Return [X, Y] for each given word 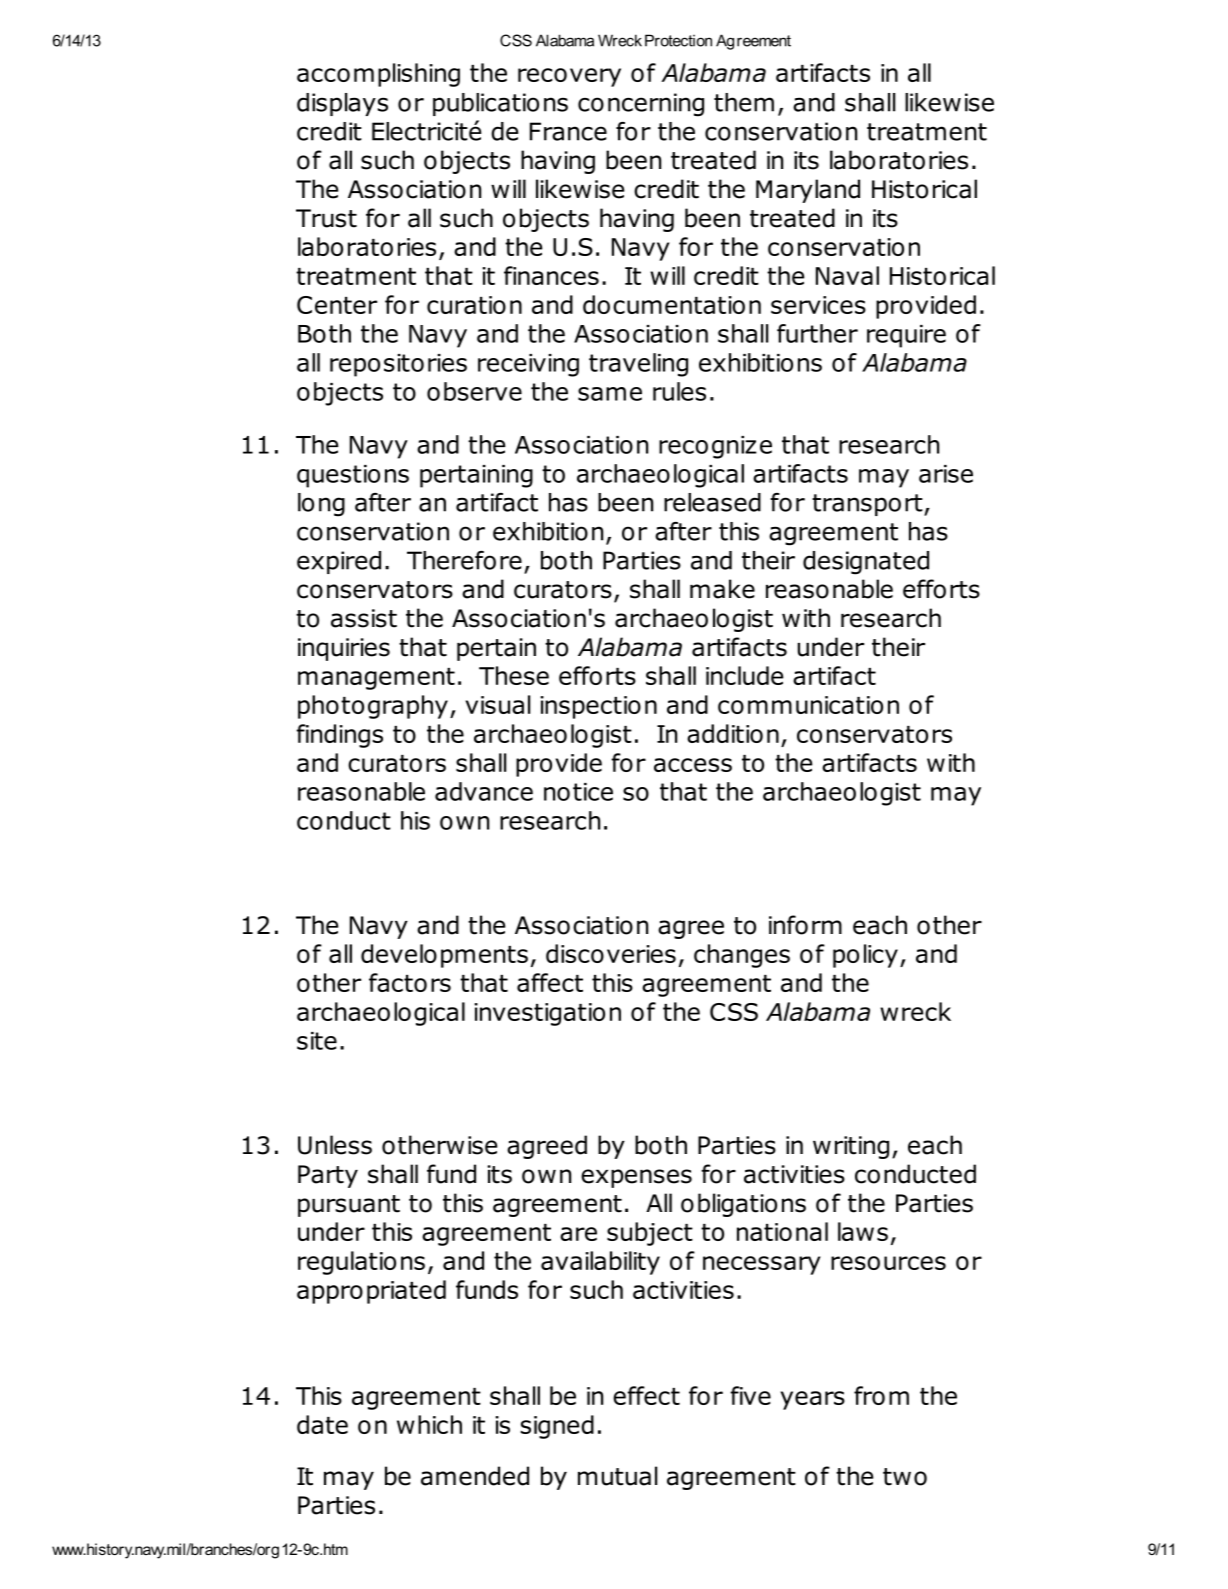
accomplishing [378, 75]
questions [353, 476]
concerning [641, 105]
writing [851, 1147]
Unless [335, 1145]
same [610, 394]
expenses [636, 1178]
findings [339, 736]
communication [808, 705]
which [429, 1424]
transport [868, 505]
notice [578, 792]
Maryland [808, 191]
